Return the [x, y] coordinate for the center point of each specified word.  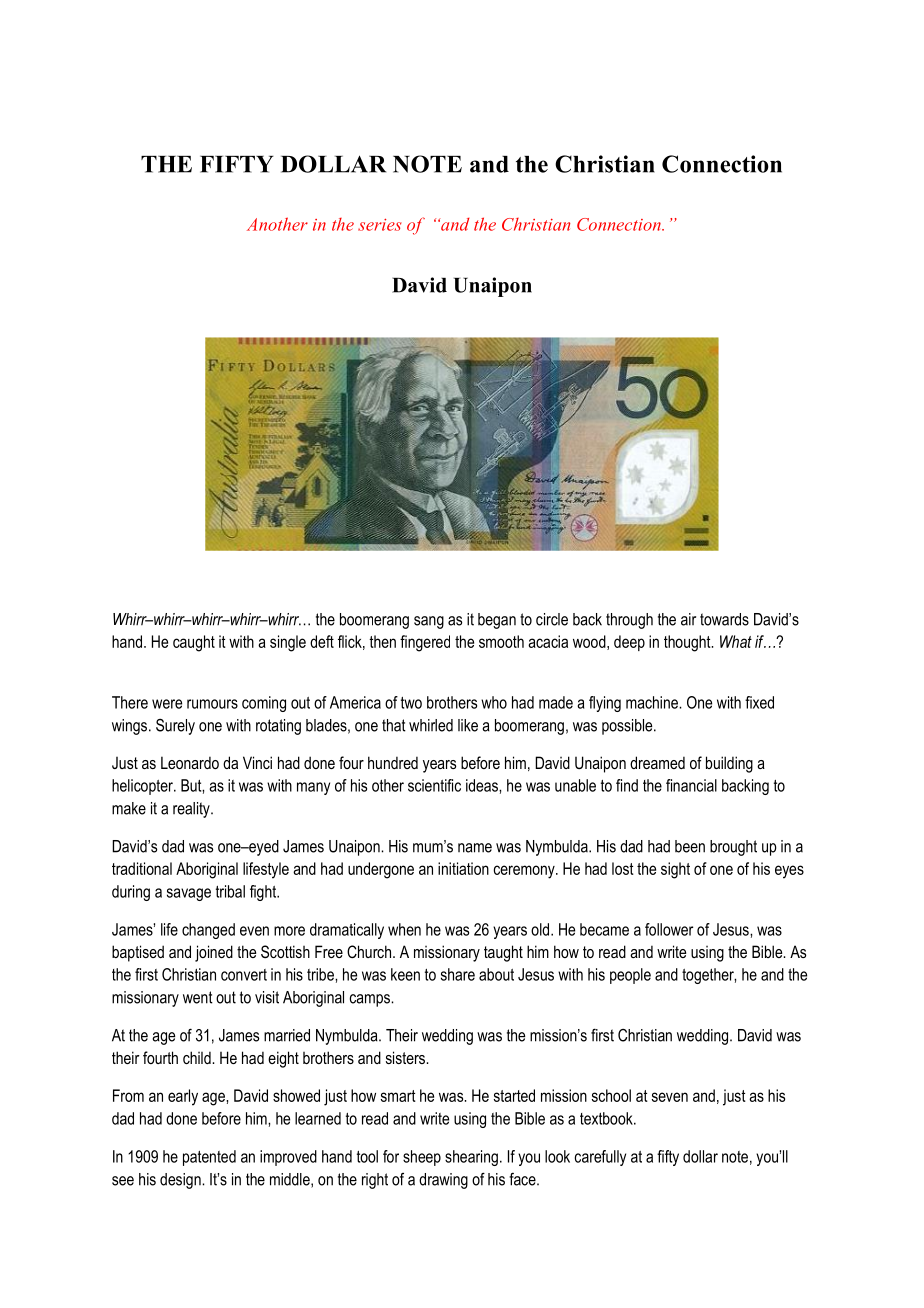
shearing [471, 1158]
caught [194, 643]
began [497, 621]
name [475, 848]
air [688, 619]
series [380, 225]
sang [429, 622]
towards [724, 619]
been [690, 846]
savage [189, 894]
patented [209, 1158]
